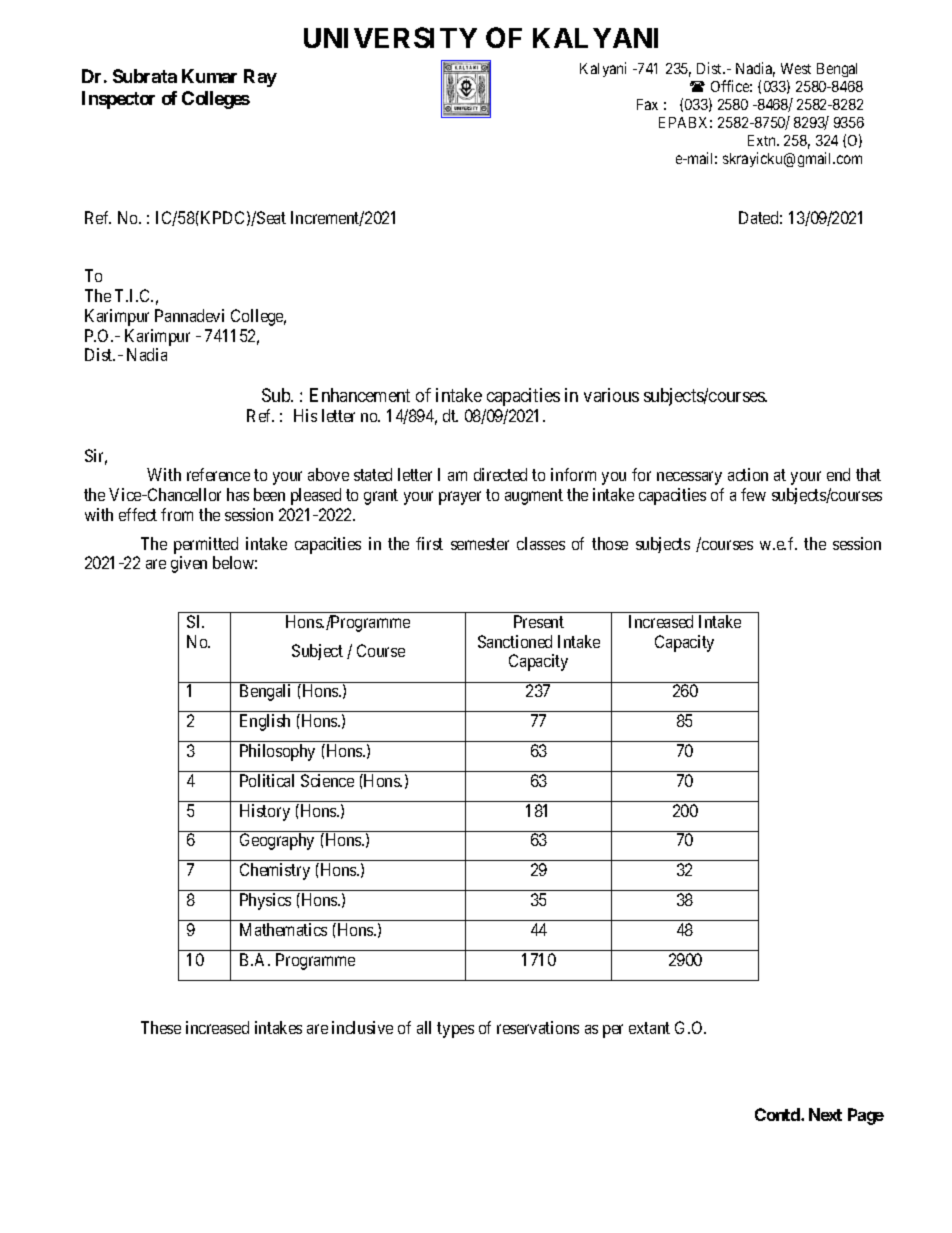  What do you see at coordinates (480, 544) in the screenshot?
I see `semester` at bounding box center [480, 544].
